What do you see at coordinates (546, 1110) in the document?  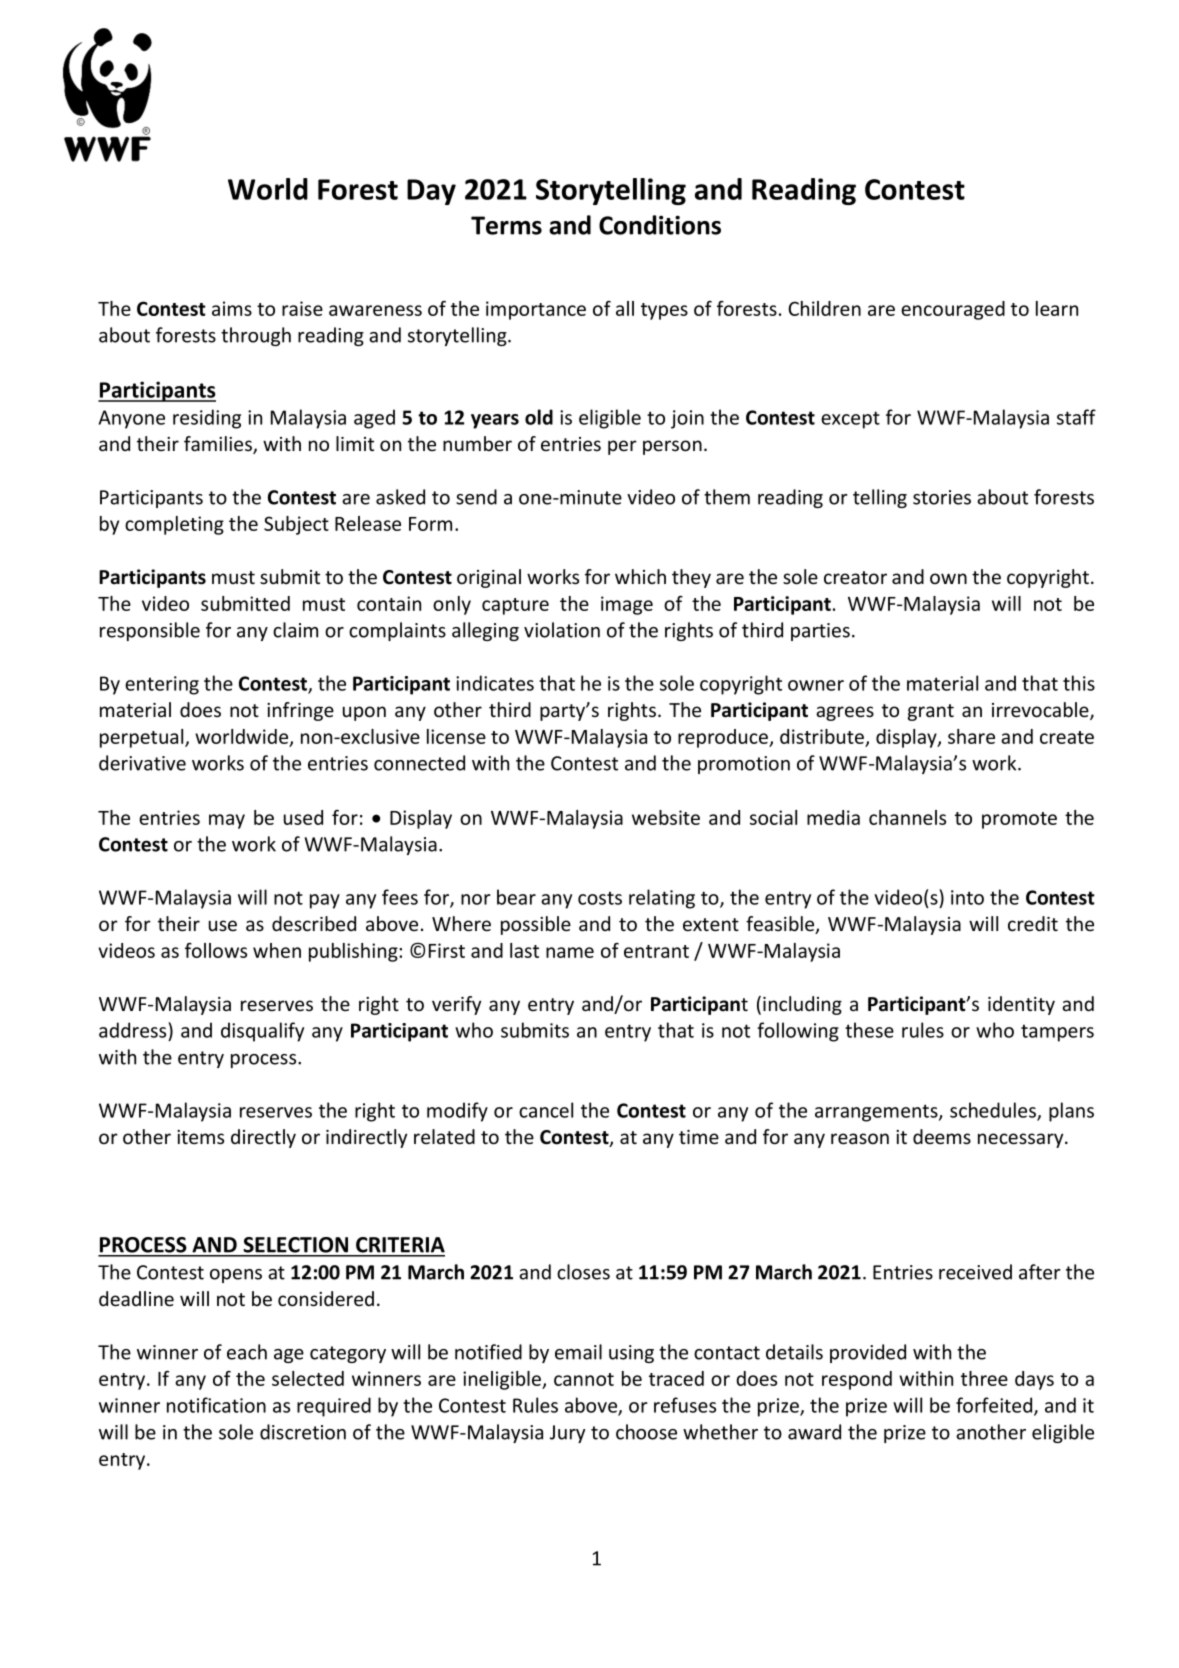 I see `cancel` at bounding box center [546, 1110].
